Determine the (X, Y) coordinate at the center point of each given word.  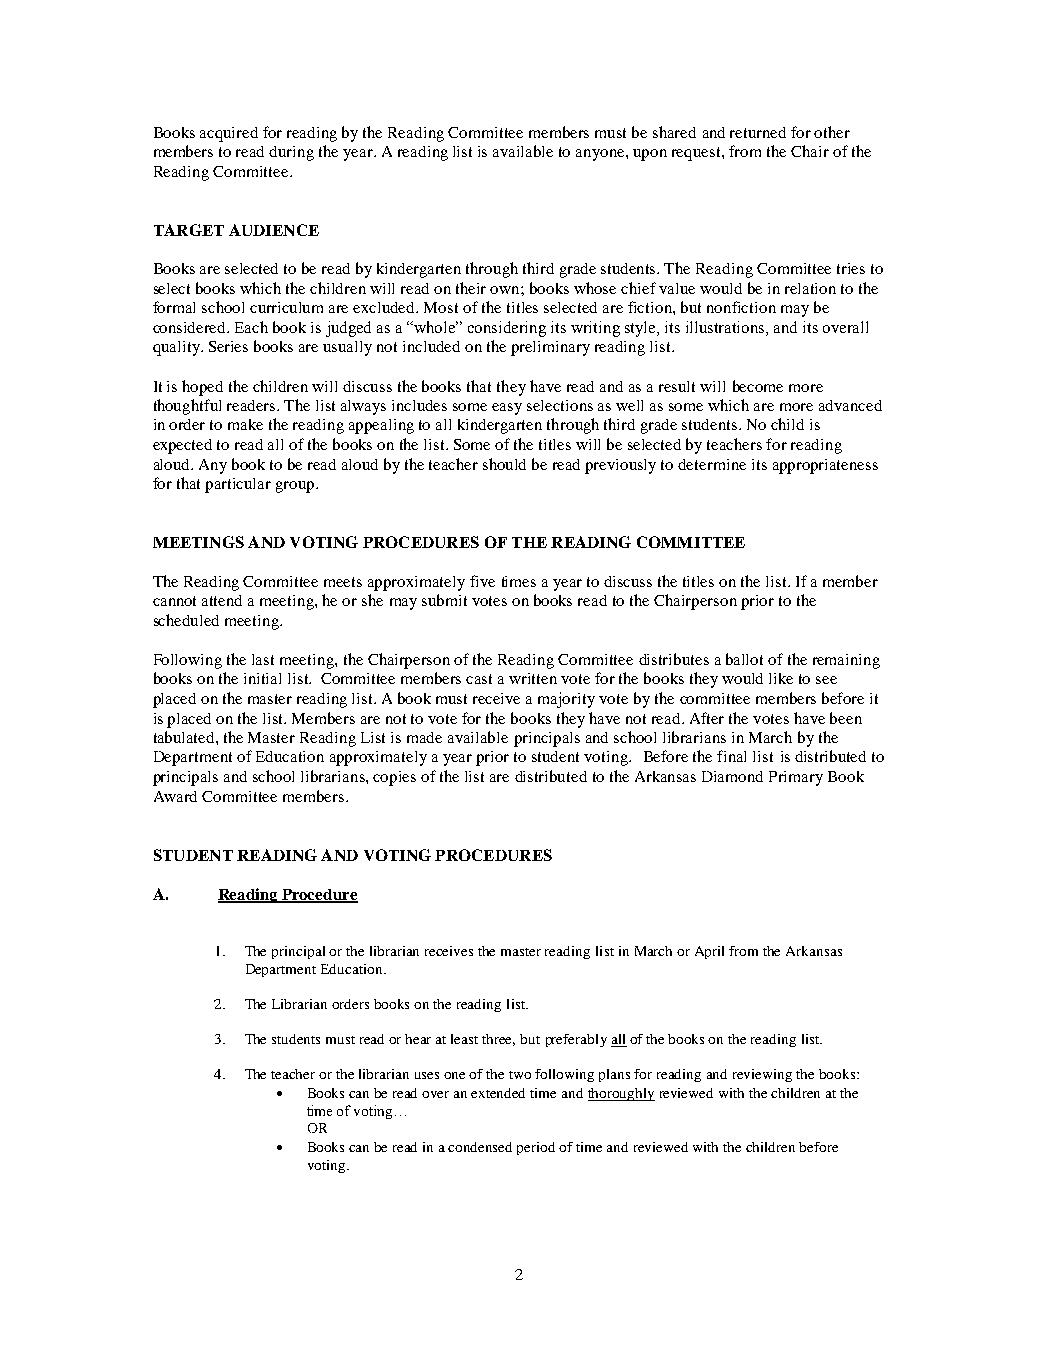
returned (758, 132)
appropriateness (825, 466)
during (291, 153)
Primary (796, 778)
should (504, 464)
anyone (601, 155)
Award (175, 796)
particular (238, 485)
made (424, 737)
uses (427, 1075)
